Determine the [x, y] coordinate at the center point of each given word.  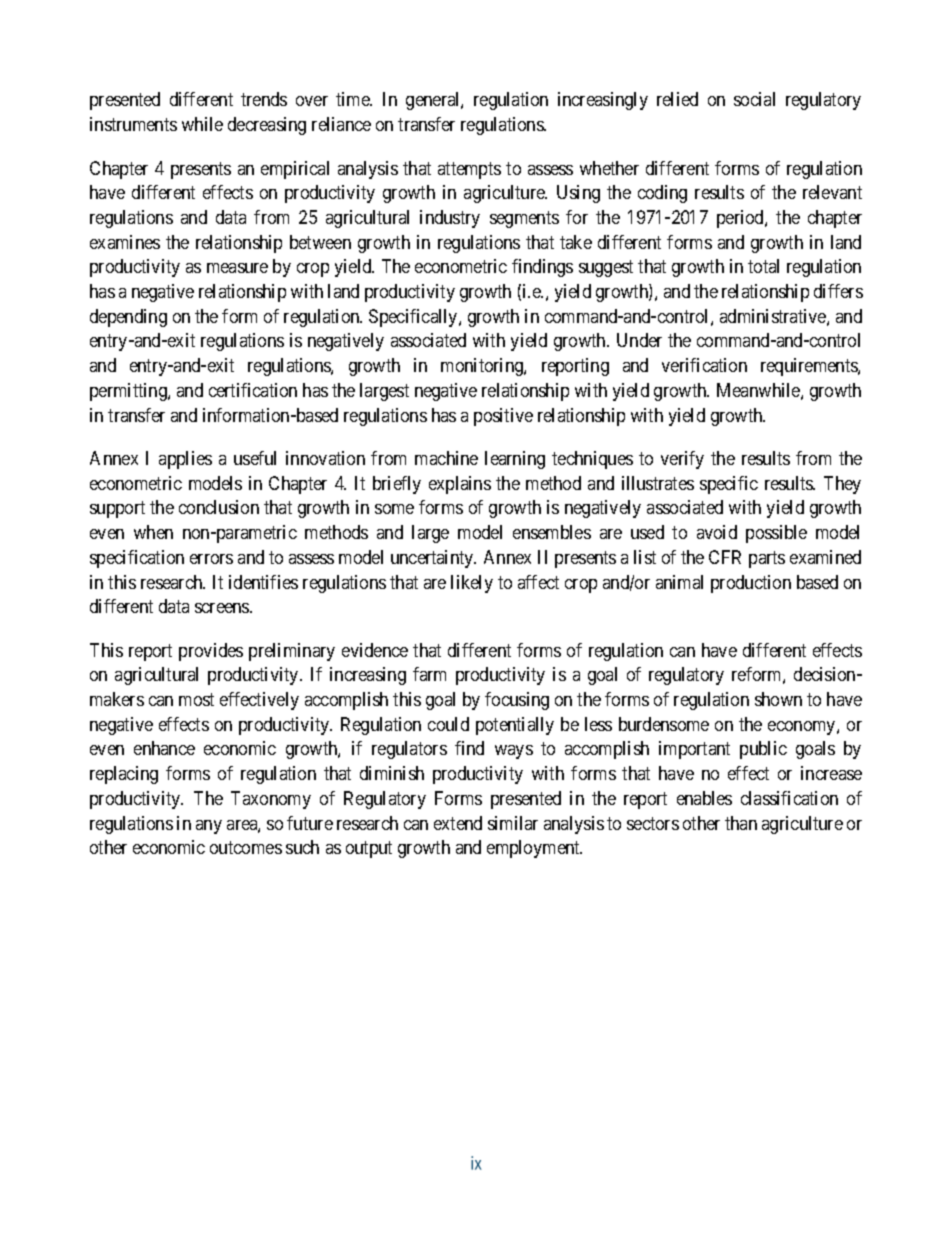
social [754, 99]
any [209, 827]
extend [458, 823]
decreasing [267, 126]
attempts [469, 170]
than [741, 823]
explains [460, 485]
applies [185, 460]
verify [682, 460]
